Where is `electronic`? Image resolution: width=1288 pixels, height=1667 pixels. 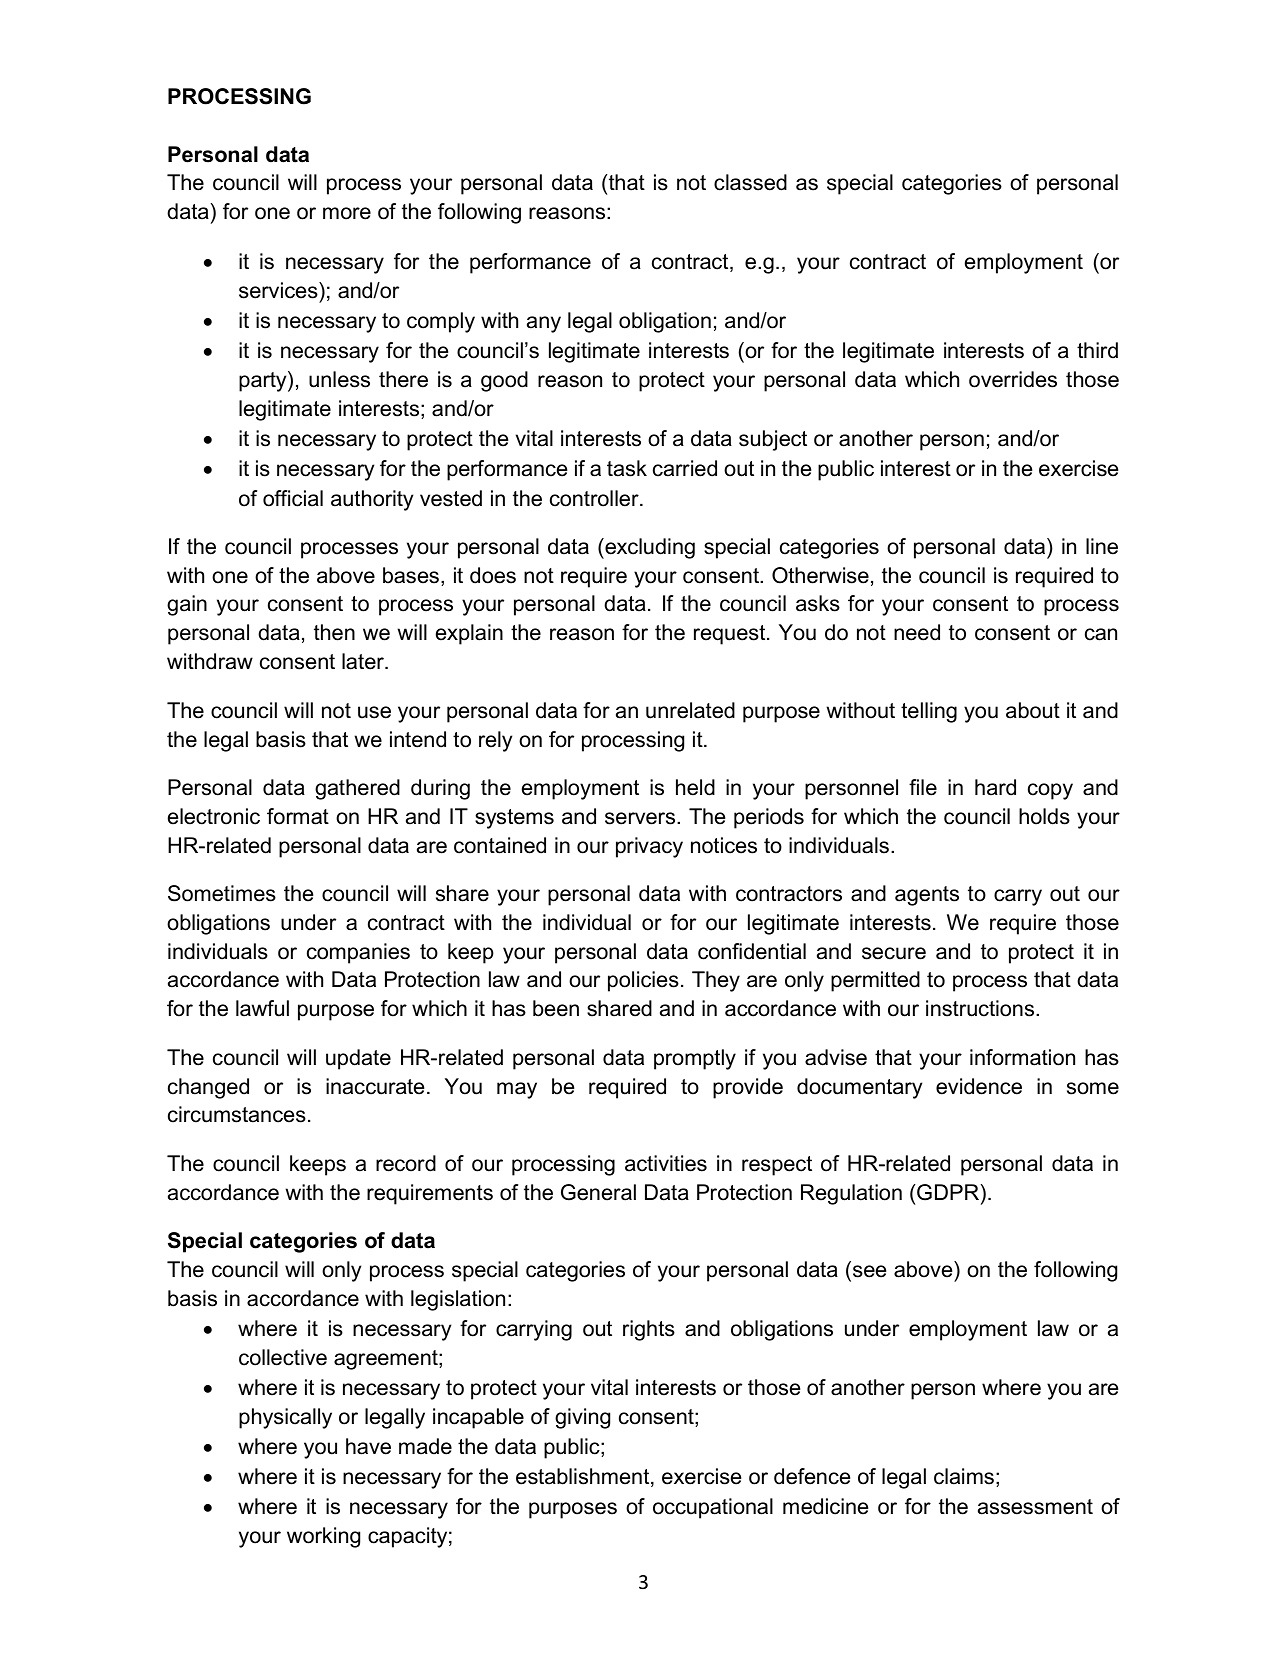 electronic is located at coordinates (214, 816).
